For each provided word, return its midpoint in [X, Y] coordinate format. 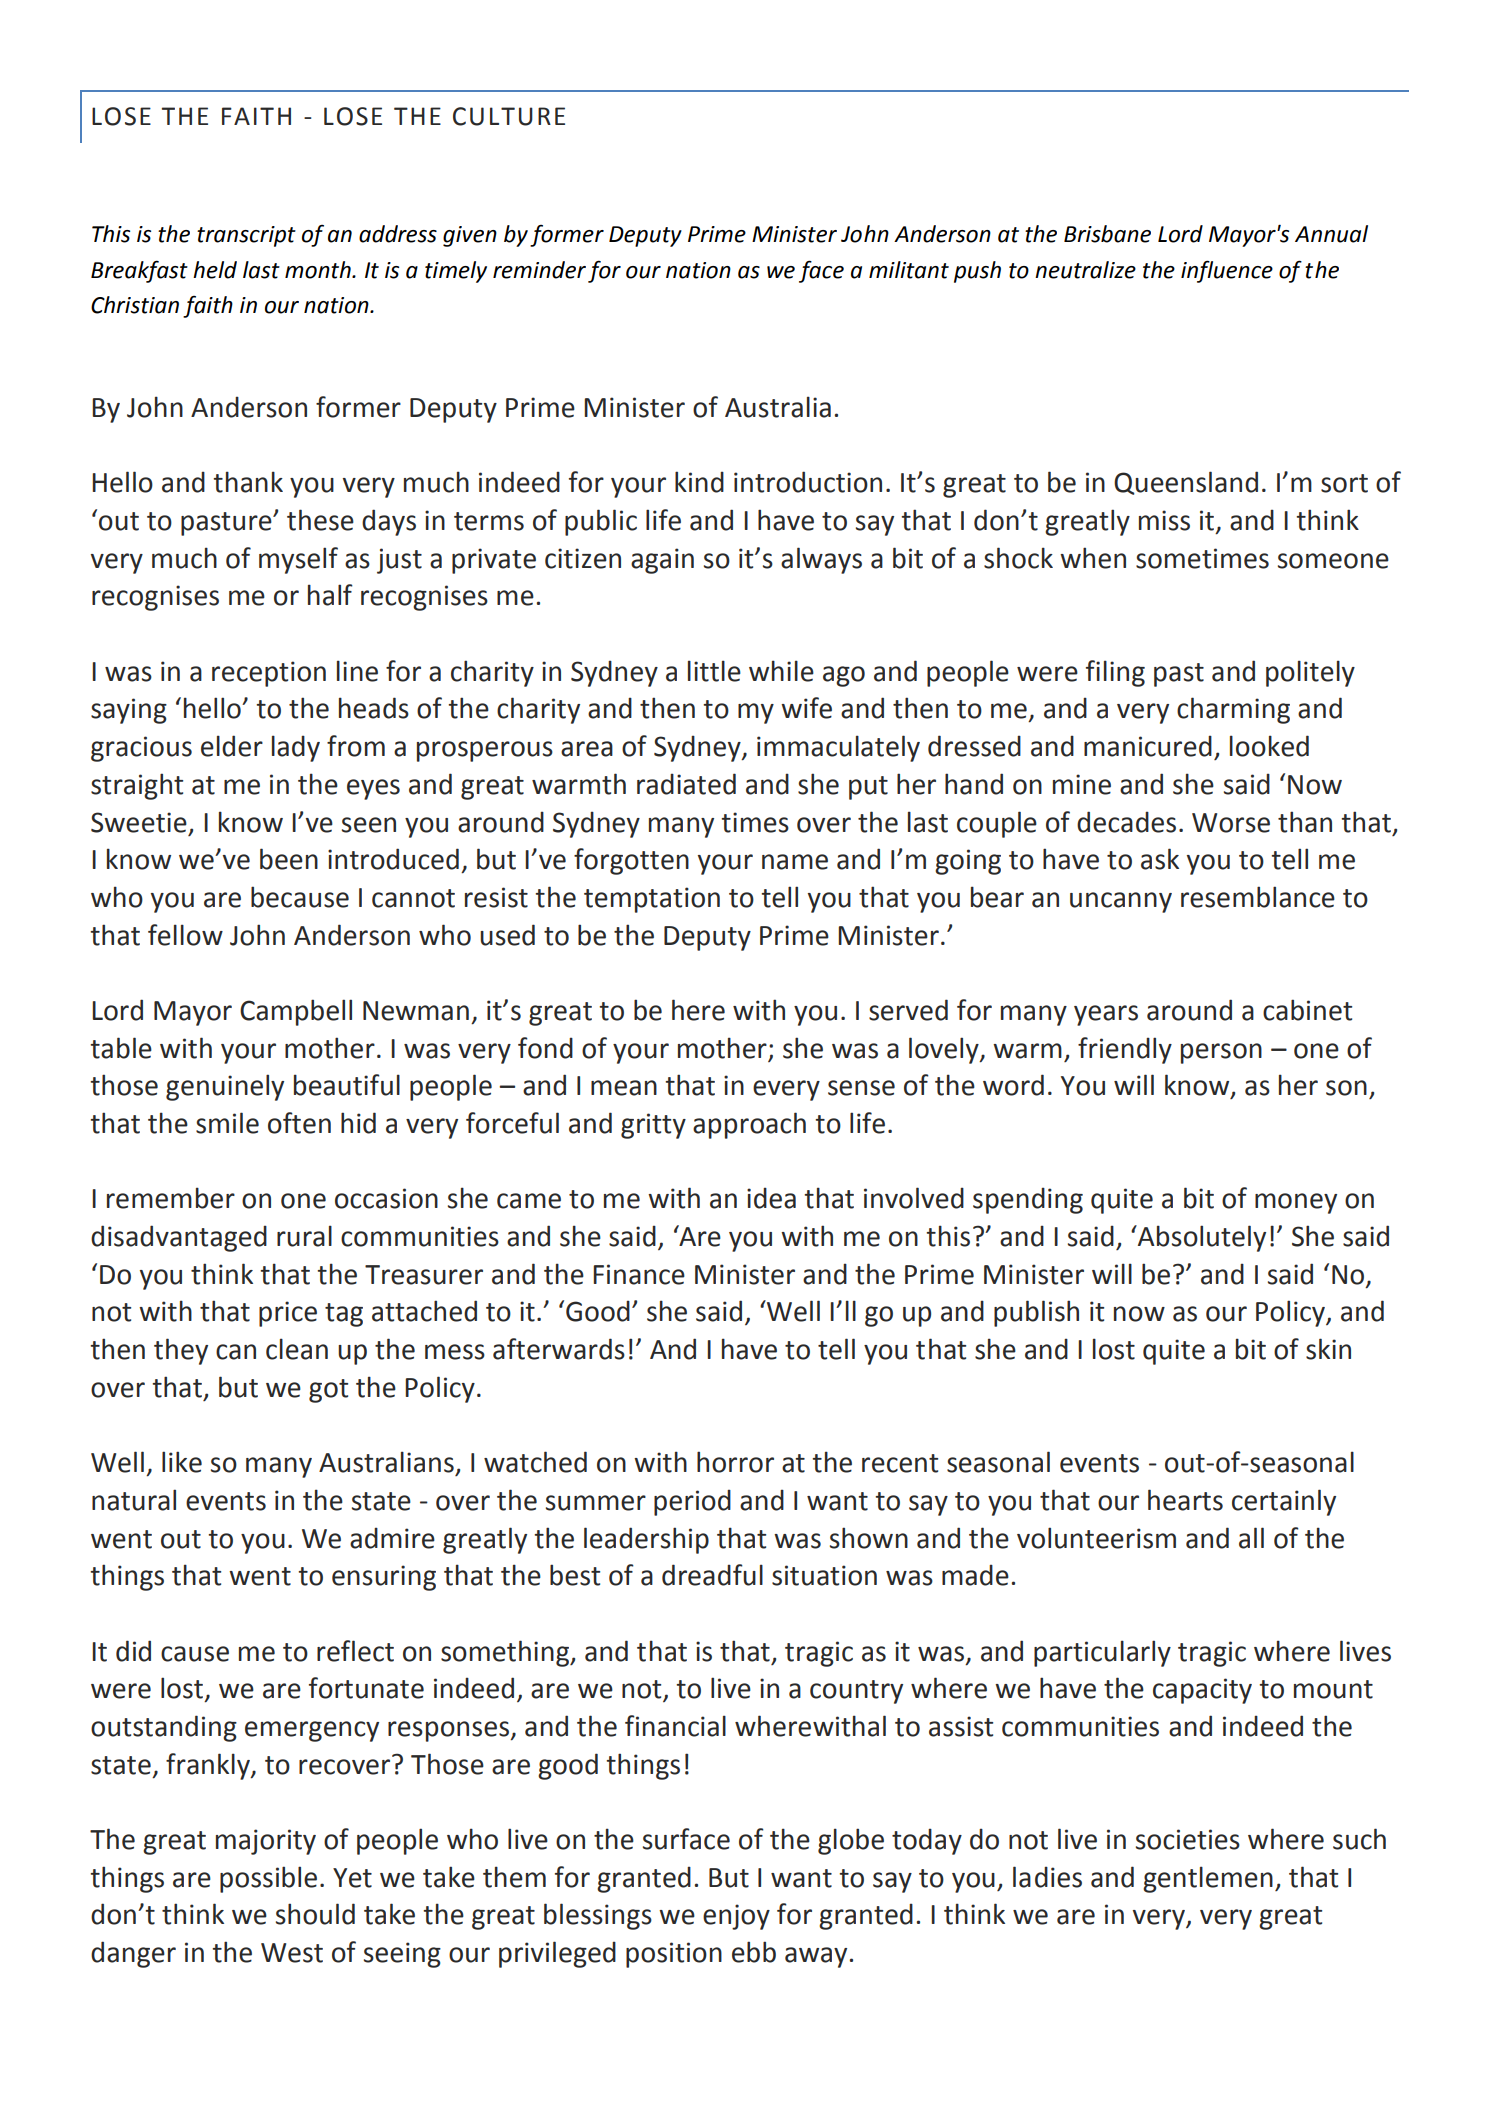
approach [749, 1125]
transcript [246, 236]
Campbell [296, 1012]
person [1221, 1053]
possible [268, 1879]
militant [909, 270]
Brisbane [1107, 234]
